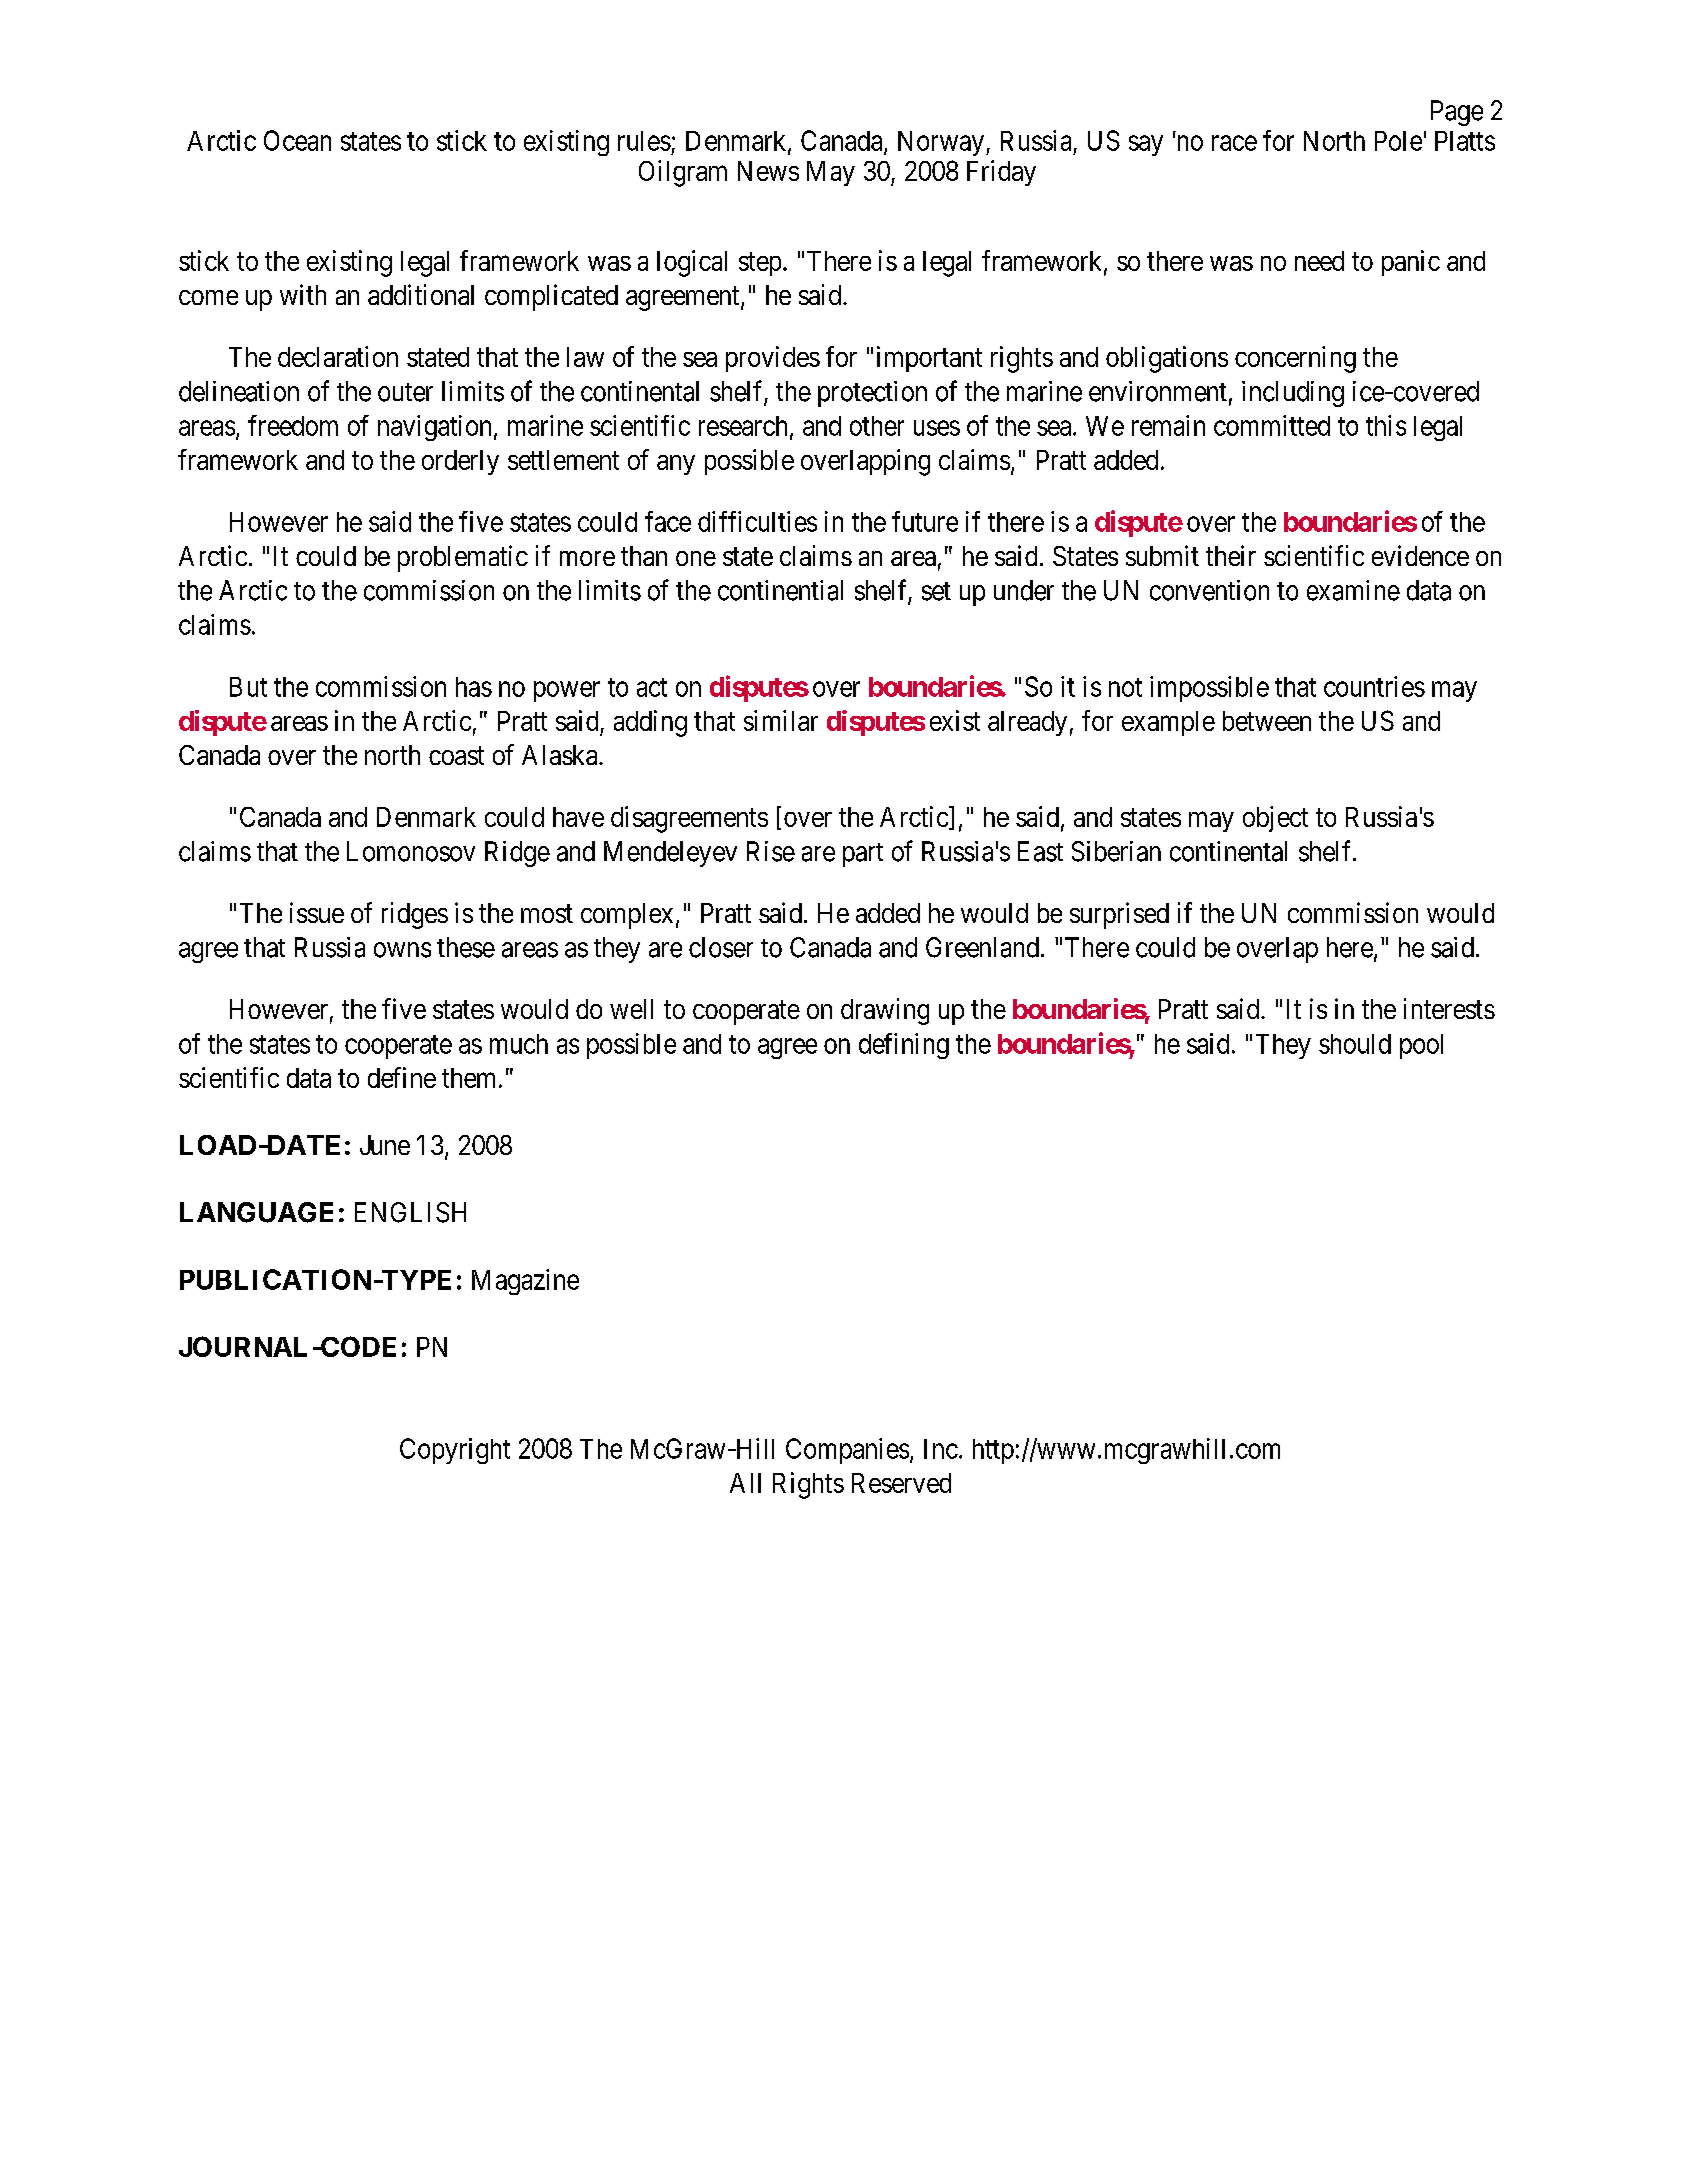  Describe the element at coordinates (411, 851) in the screenshot. I see `Lomonosov` at that location.
